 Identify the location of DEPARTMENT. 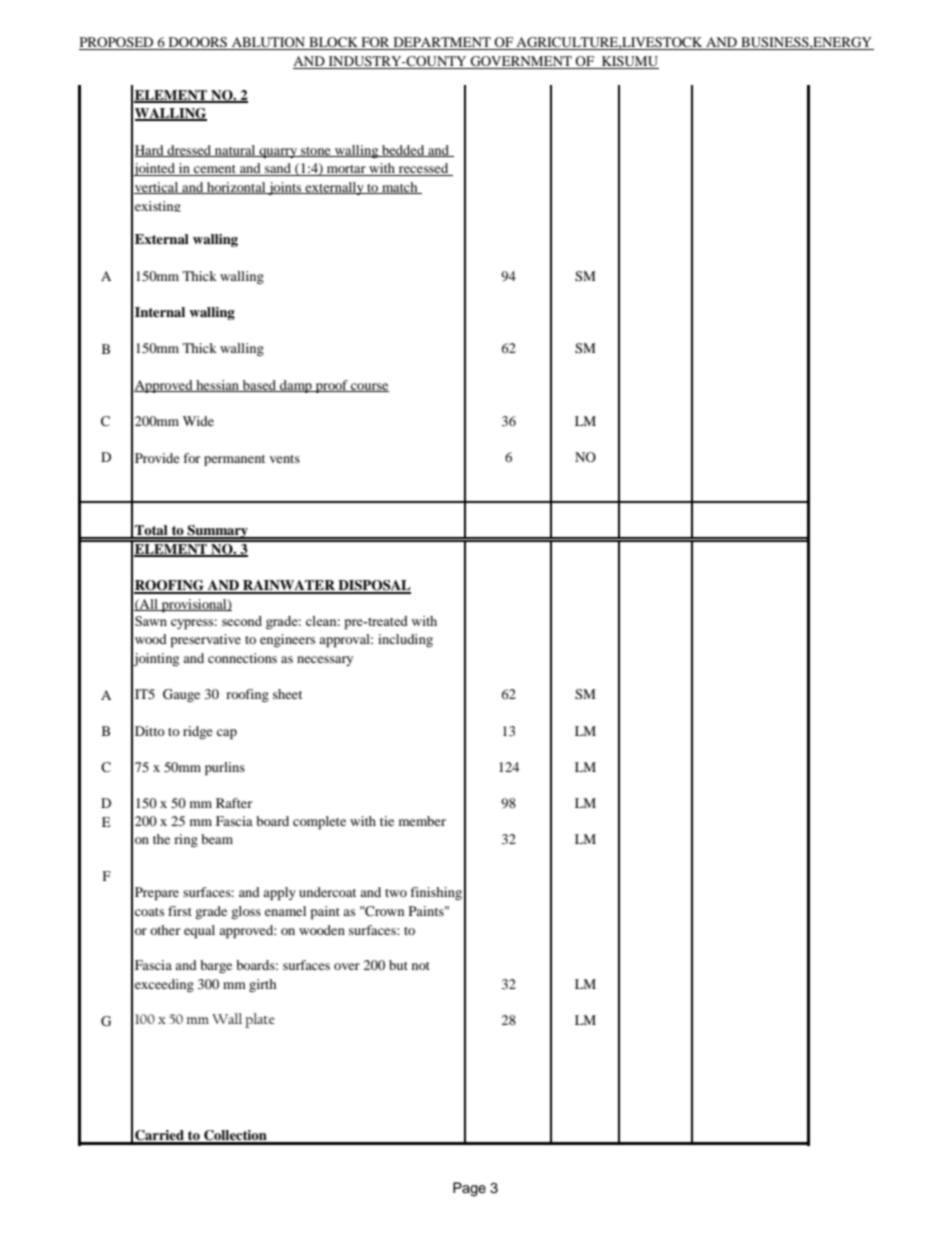
(442, 43).
